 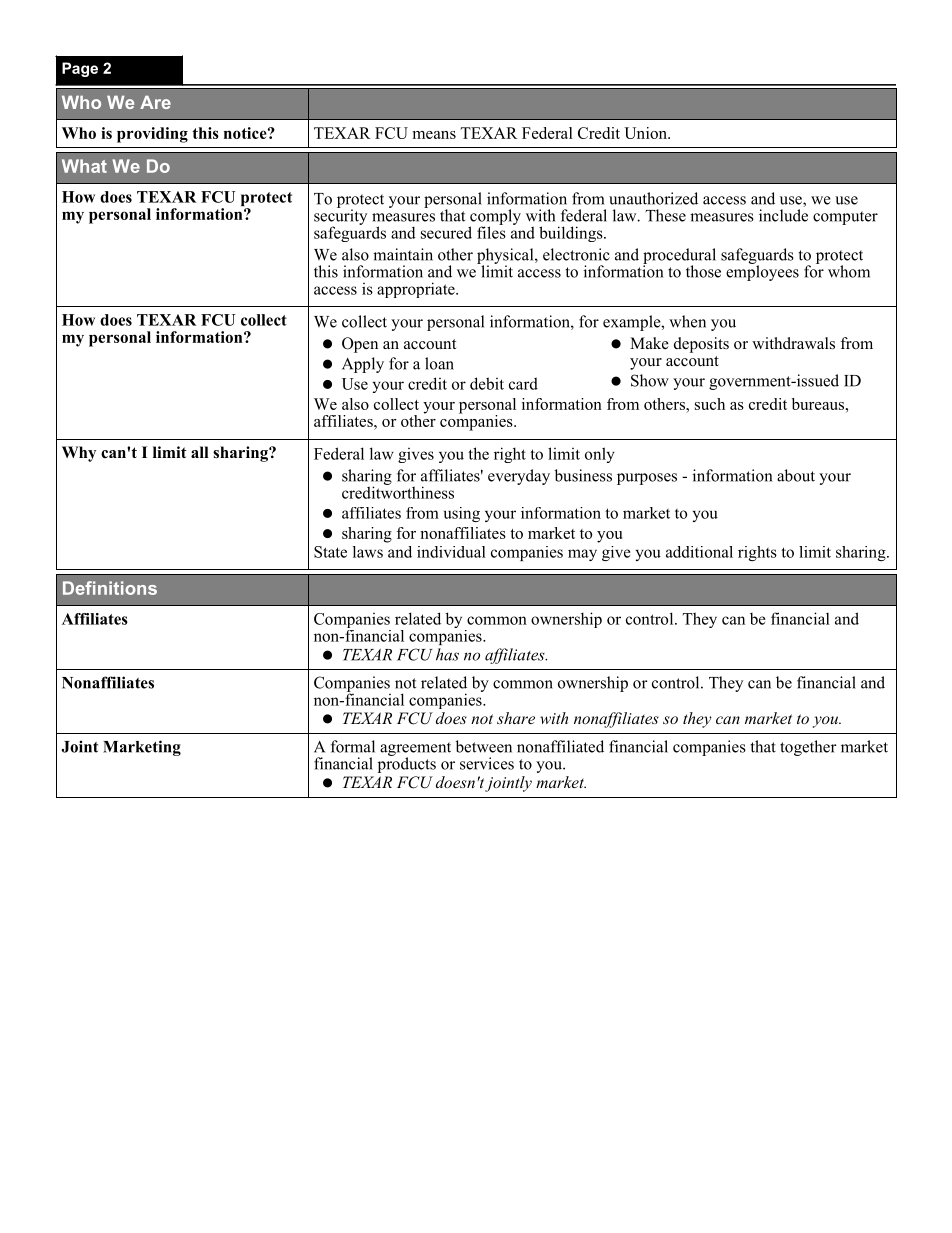 What do you see at coordinates (84, 166) in the image?
I see `What` at bounding box center [84, 166].
